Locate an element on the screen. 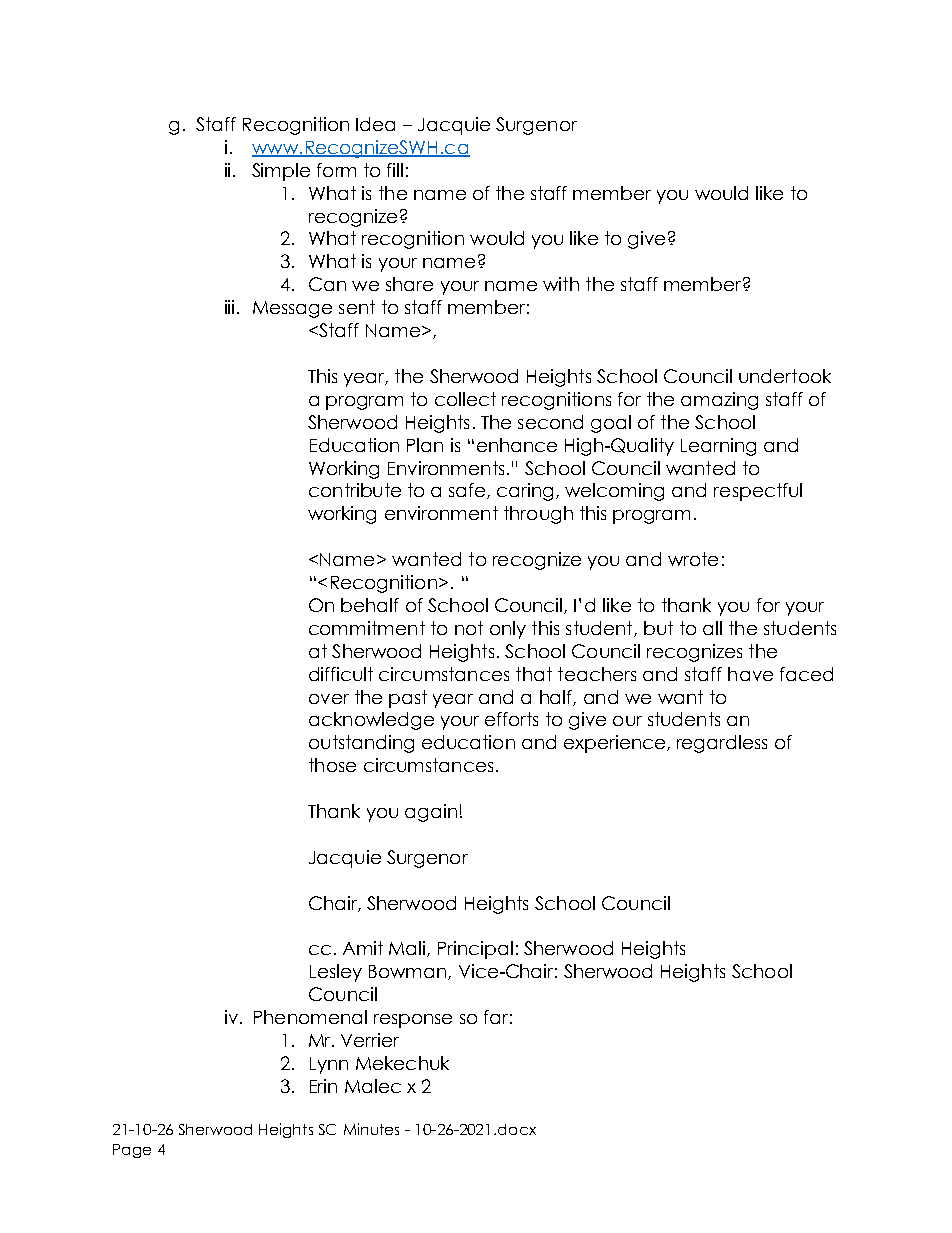 Image resolution: width=952 pixels, height=1233 pixels. those is located at coordinates (332, 765).
